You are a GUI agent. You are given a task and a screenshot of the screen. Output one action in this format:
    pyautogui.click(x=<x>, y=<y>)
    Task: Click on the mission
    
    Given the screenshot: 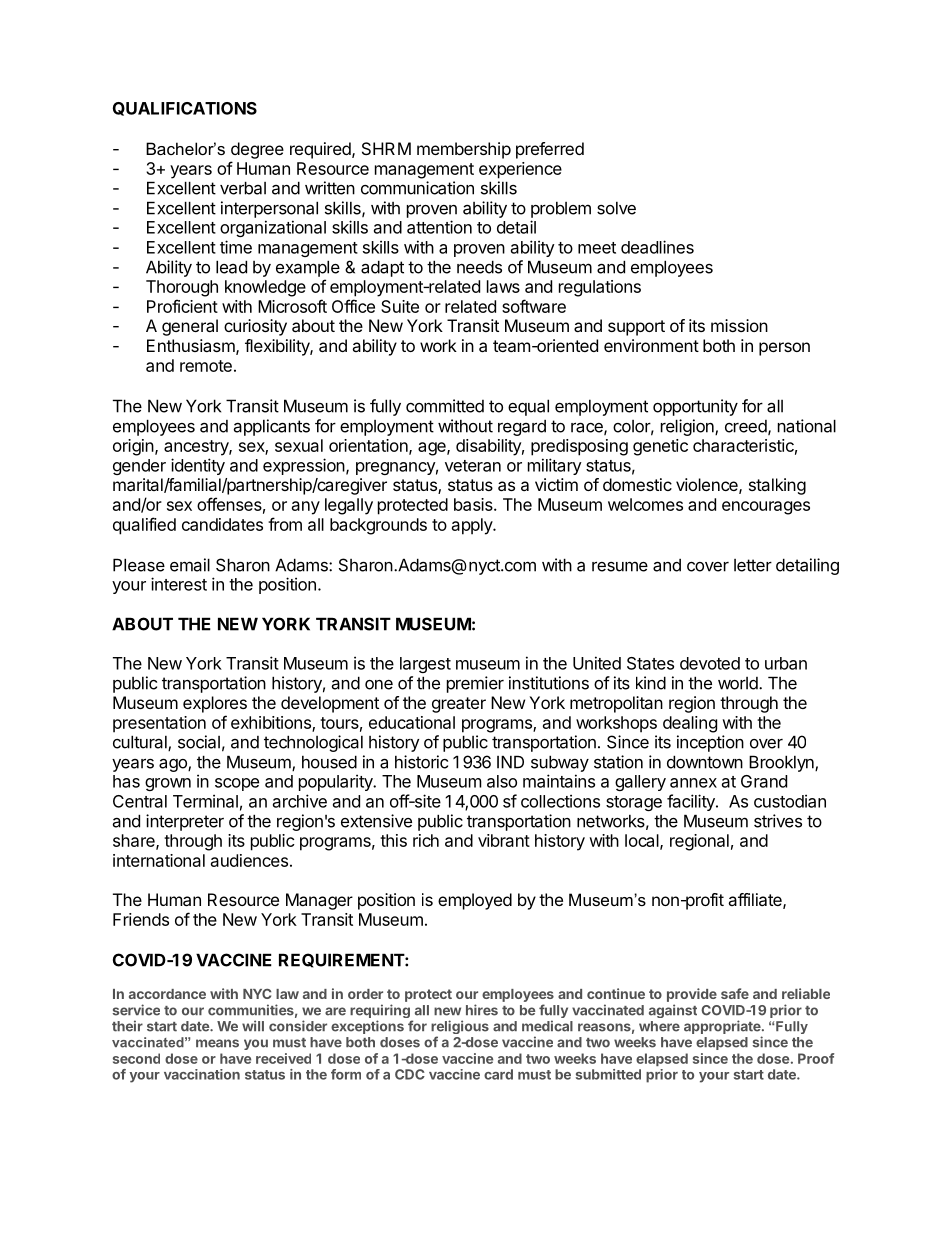 What is the action you would take?
    pyautogui.click(x=739, y=325)
